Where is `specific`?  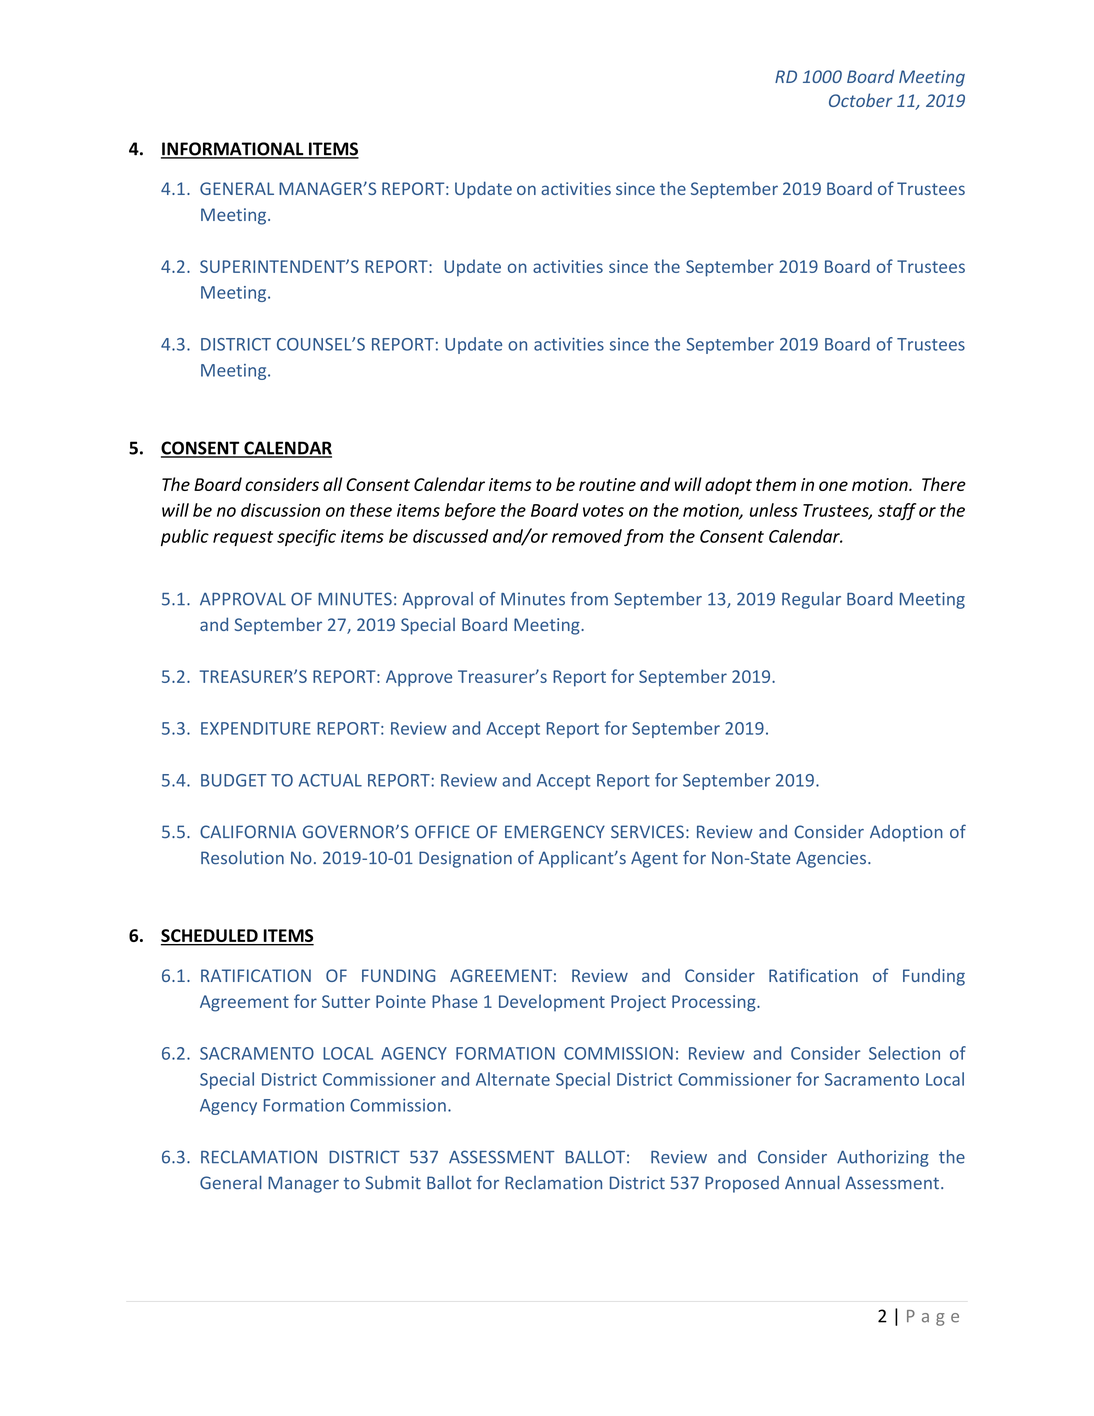
specific is located at coordinates (306, 537).
